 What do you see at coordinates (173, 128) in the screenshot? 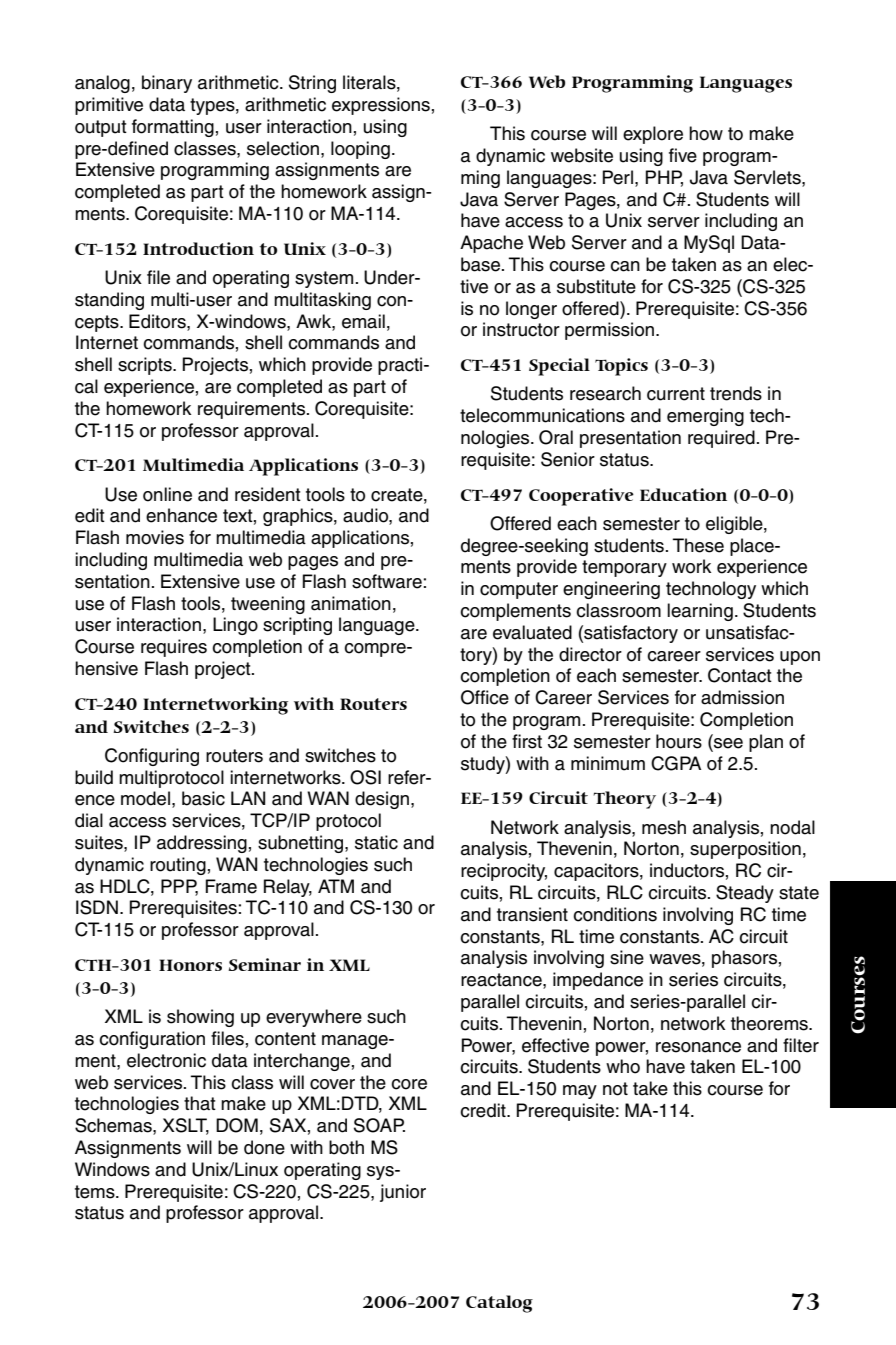
I see `formatting` at bounding box center [173, 128].
